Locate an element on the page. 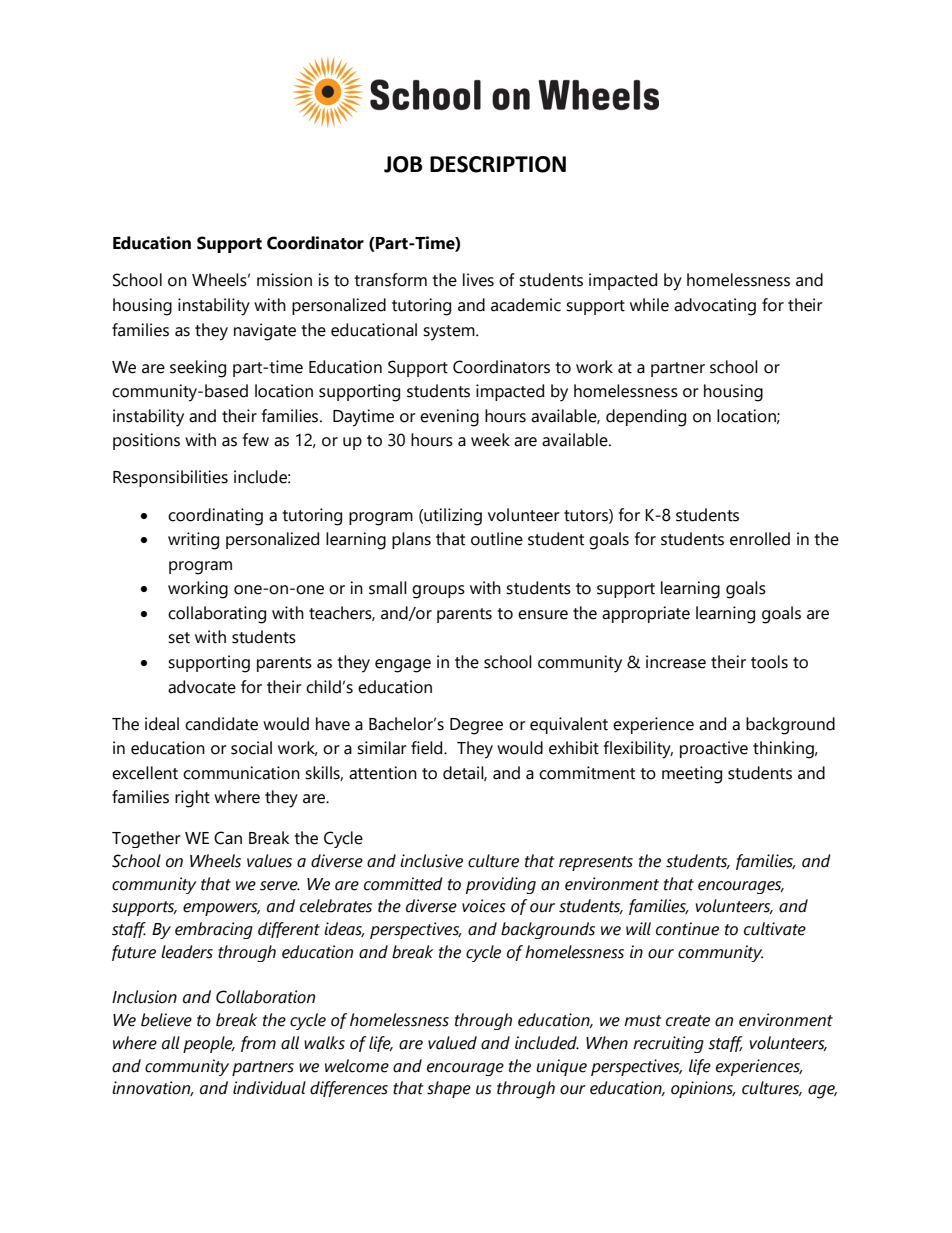  mission is located at coordinates (284, 280).
